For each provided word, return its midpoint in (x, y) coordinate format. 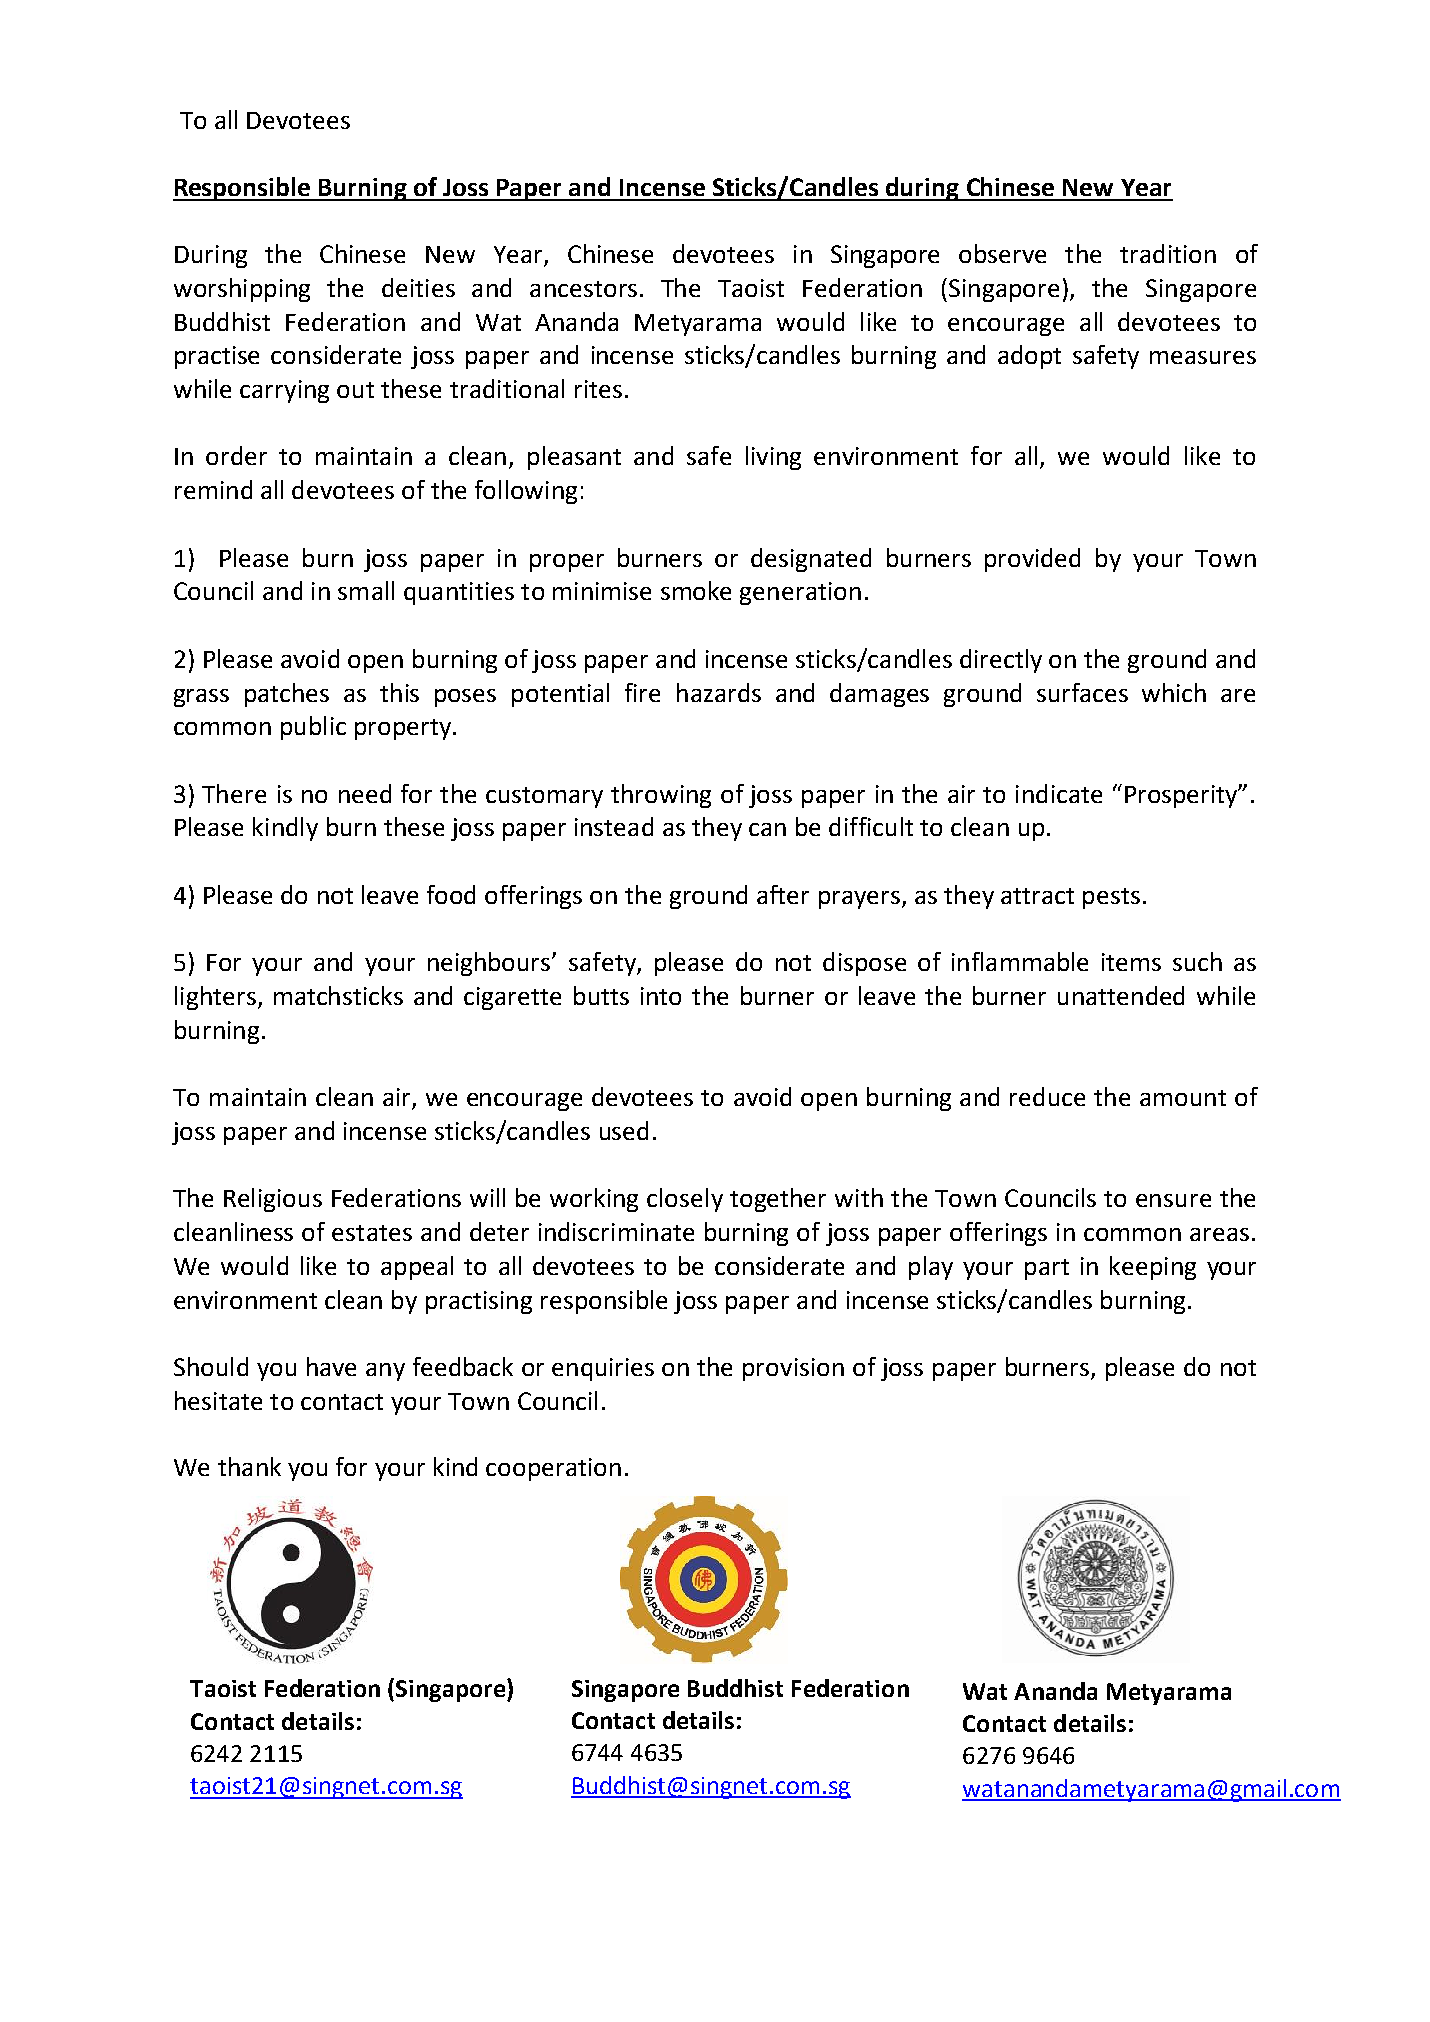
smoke (696, 590)
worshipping (242, 290)
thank (249, 1466)
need (365, 793)
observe (1002, 253)
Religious (273, 1200)
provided (1032, 560)
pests (1111, 898)
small (366, 590)
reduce (1047, 1096)
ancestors (583, 289)
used (624, 1130)
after (783, 894)
